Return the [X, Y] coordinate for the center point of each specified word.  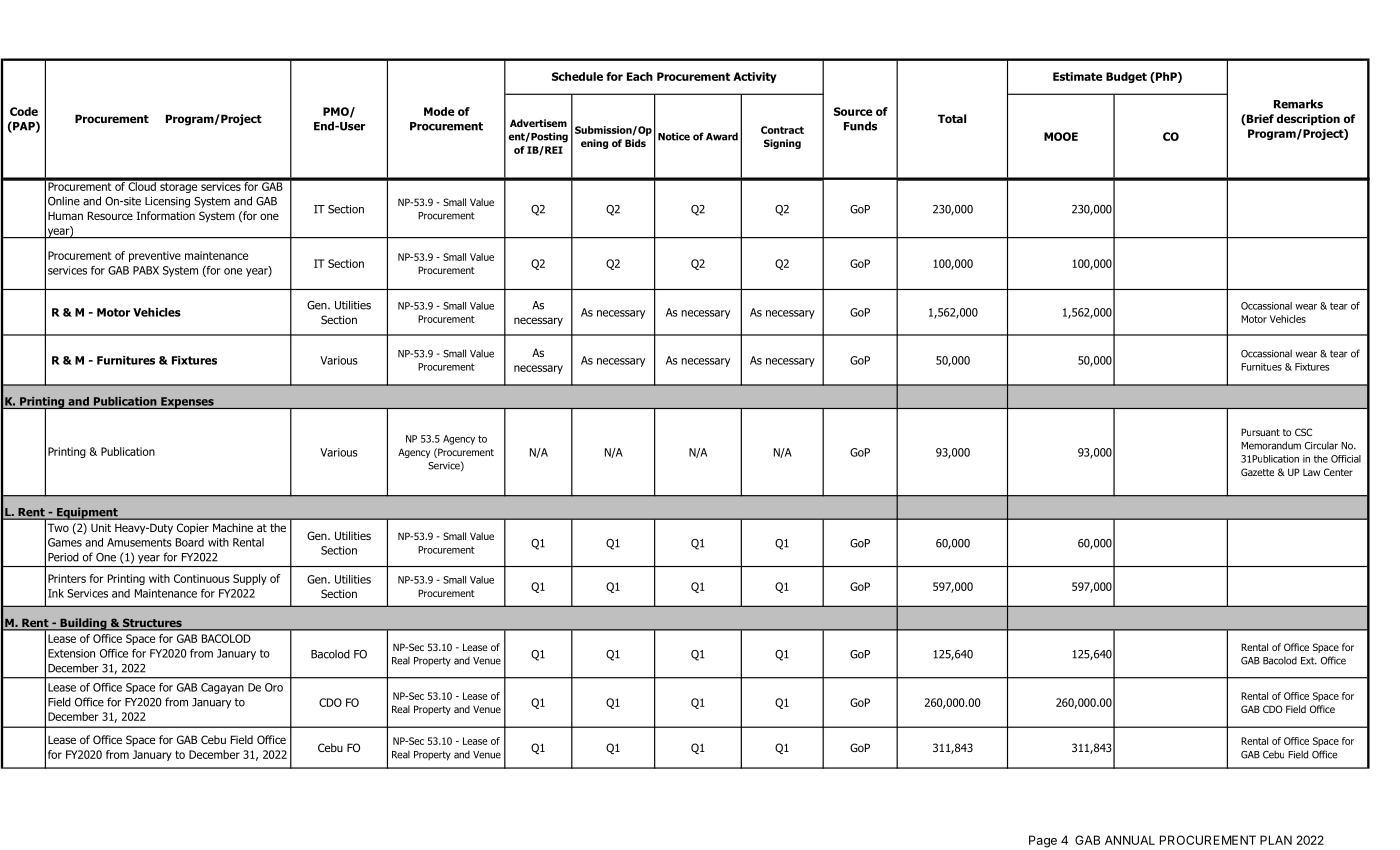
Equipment [87, 513]
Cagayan [222, 688]
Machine [233, 527]
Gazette [1257, 472]
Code [24, 111]
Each [640, 76]
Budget [1126, 77]
